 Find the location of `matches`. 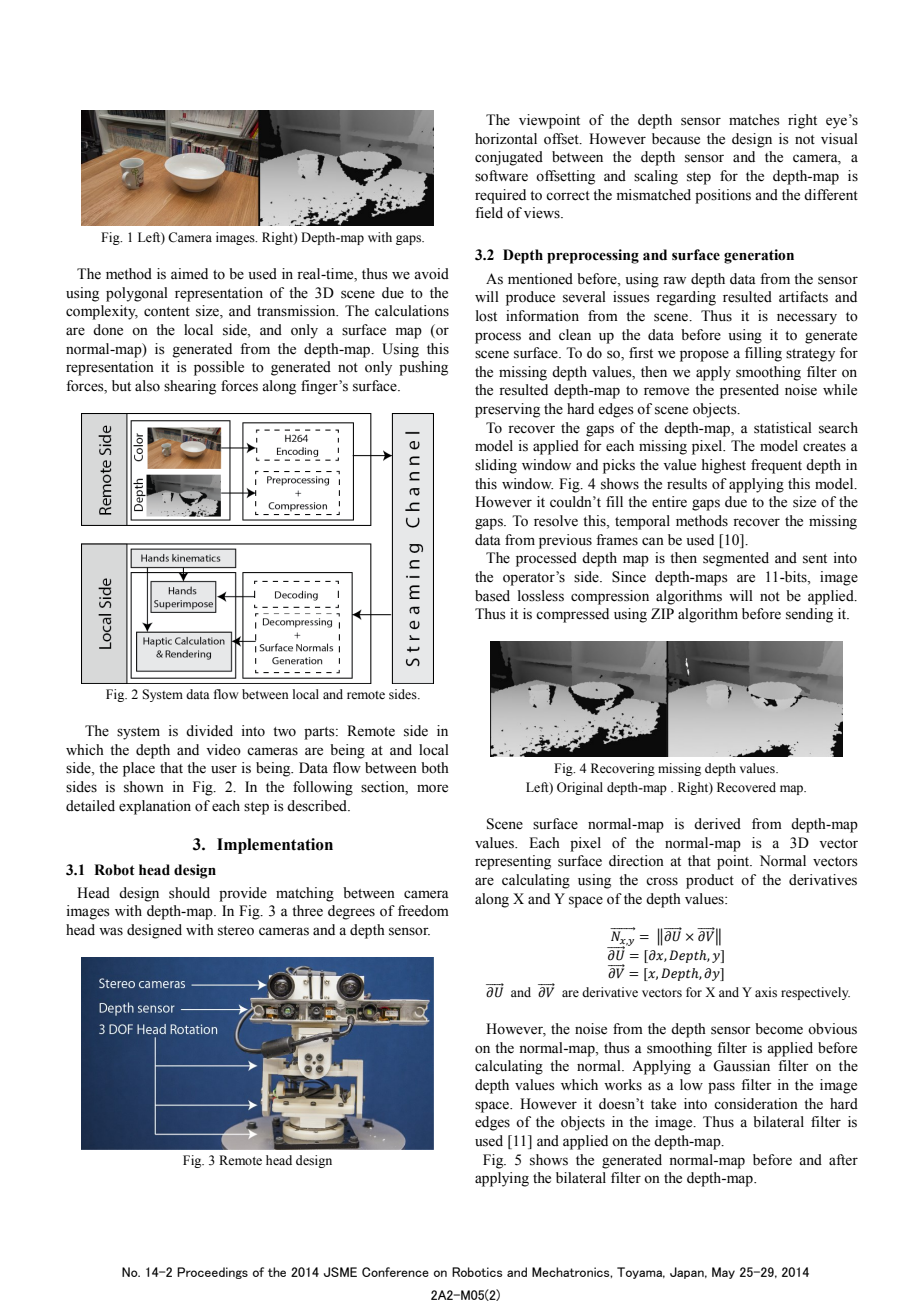

matches is located at coordinates (754, 120).
